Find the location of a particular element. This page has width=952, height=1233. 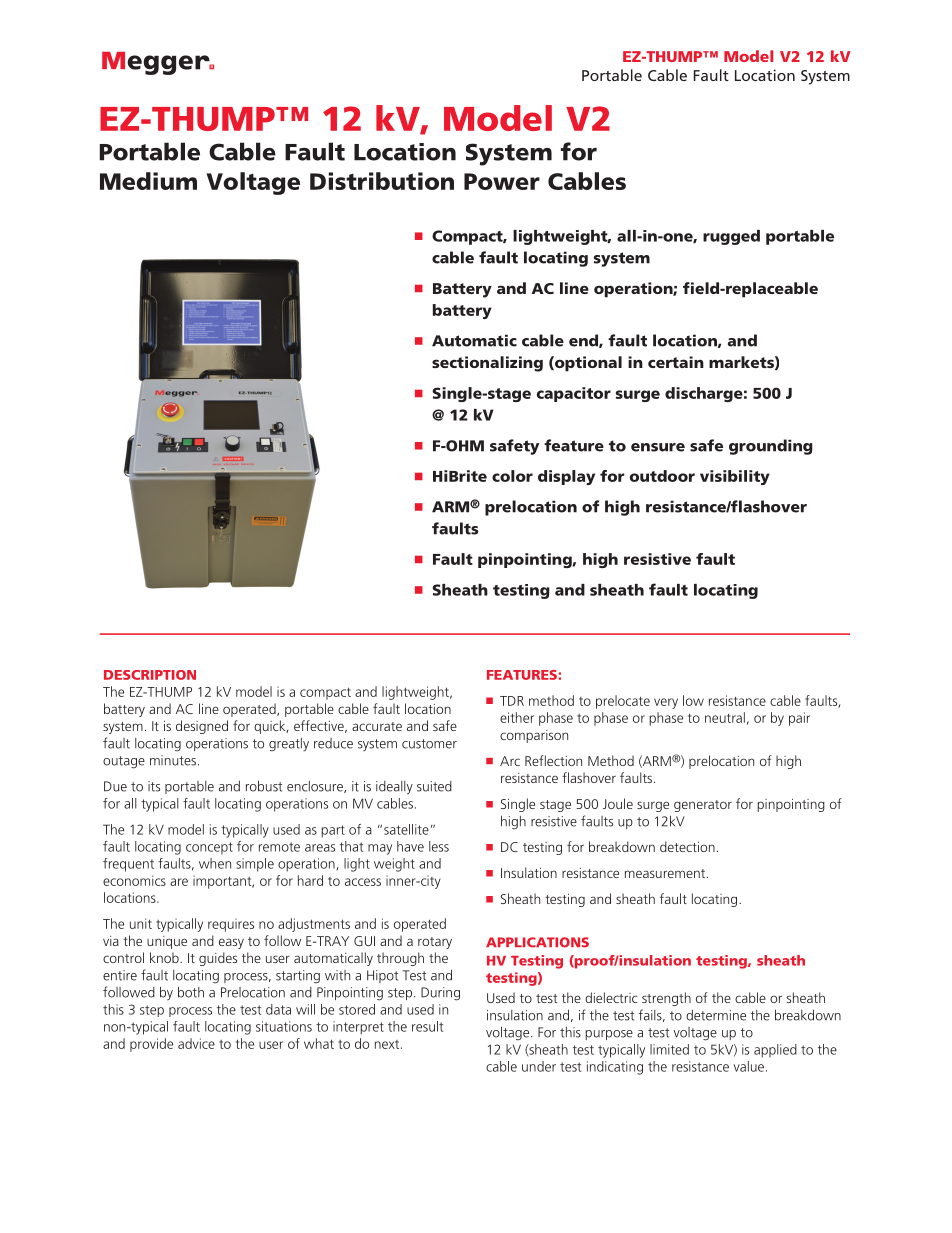

DESCRIPTION is located at coordinates (150, 675).
